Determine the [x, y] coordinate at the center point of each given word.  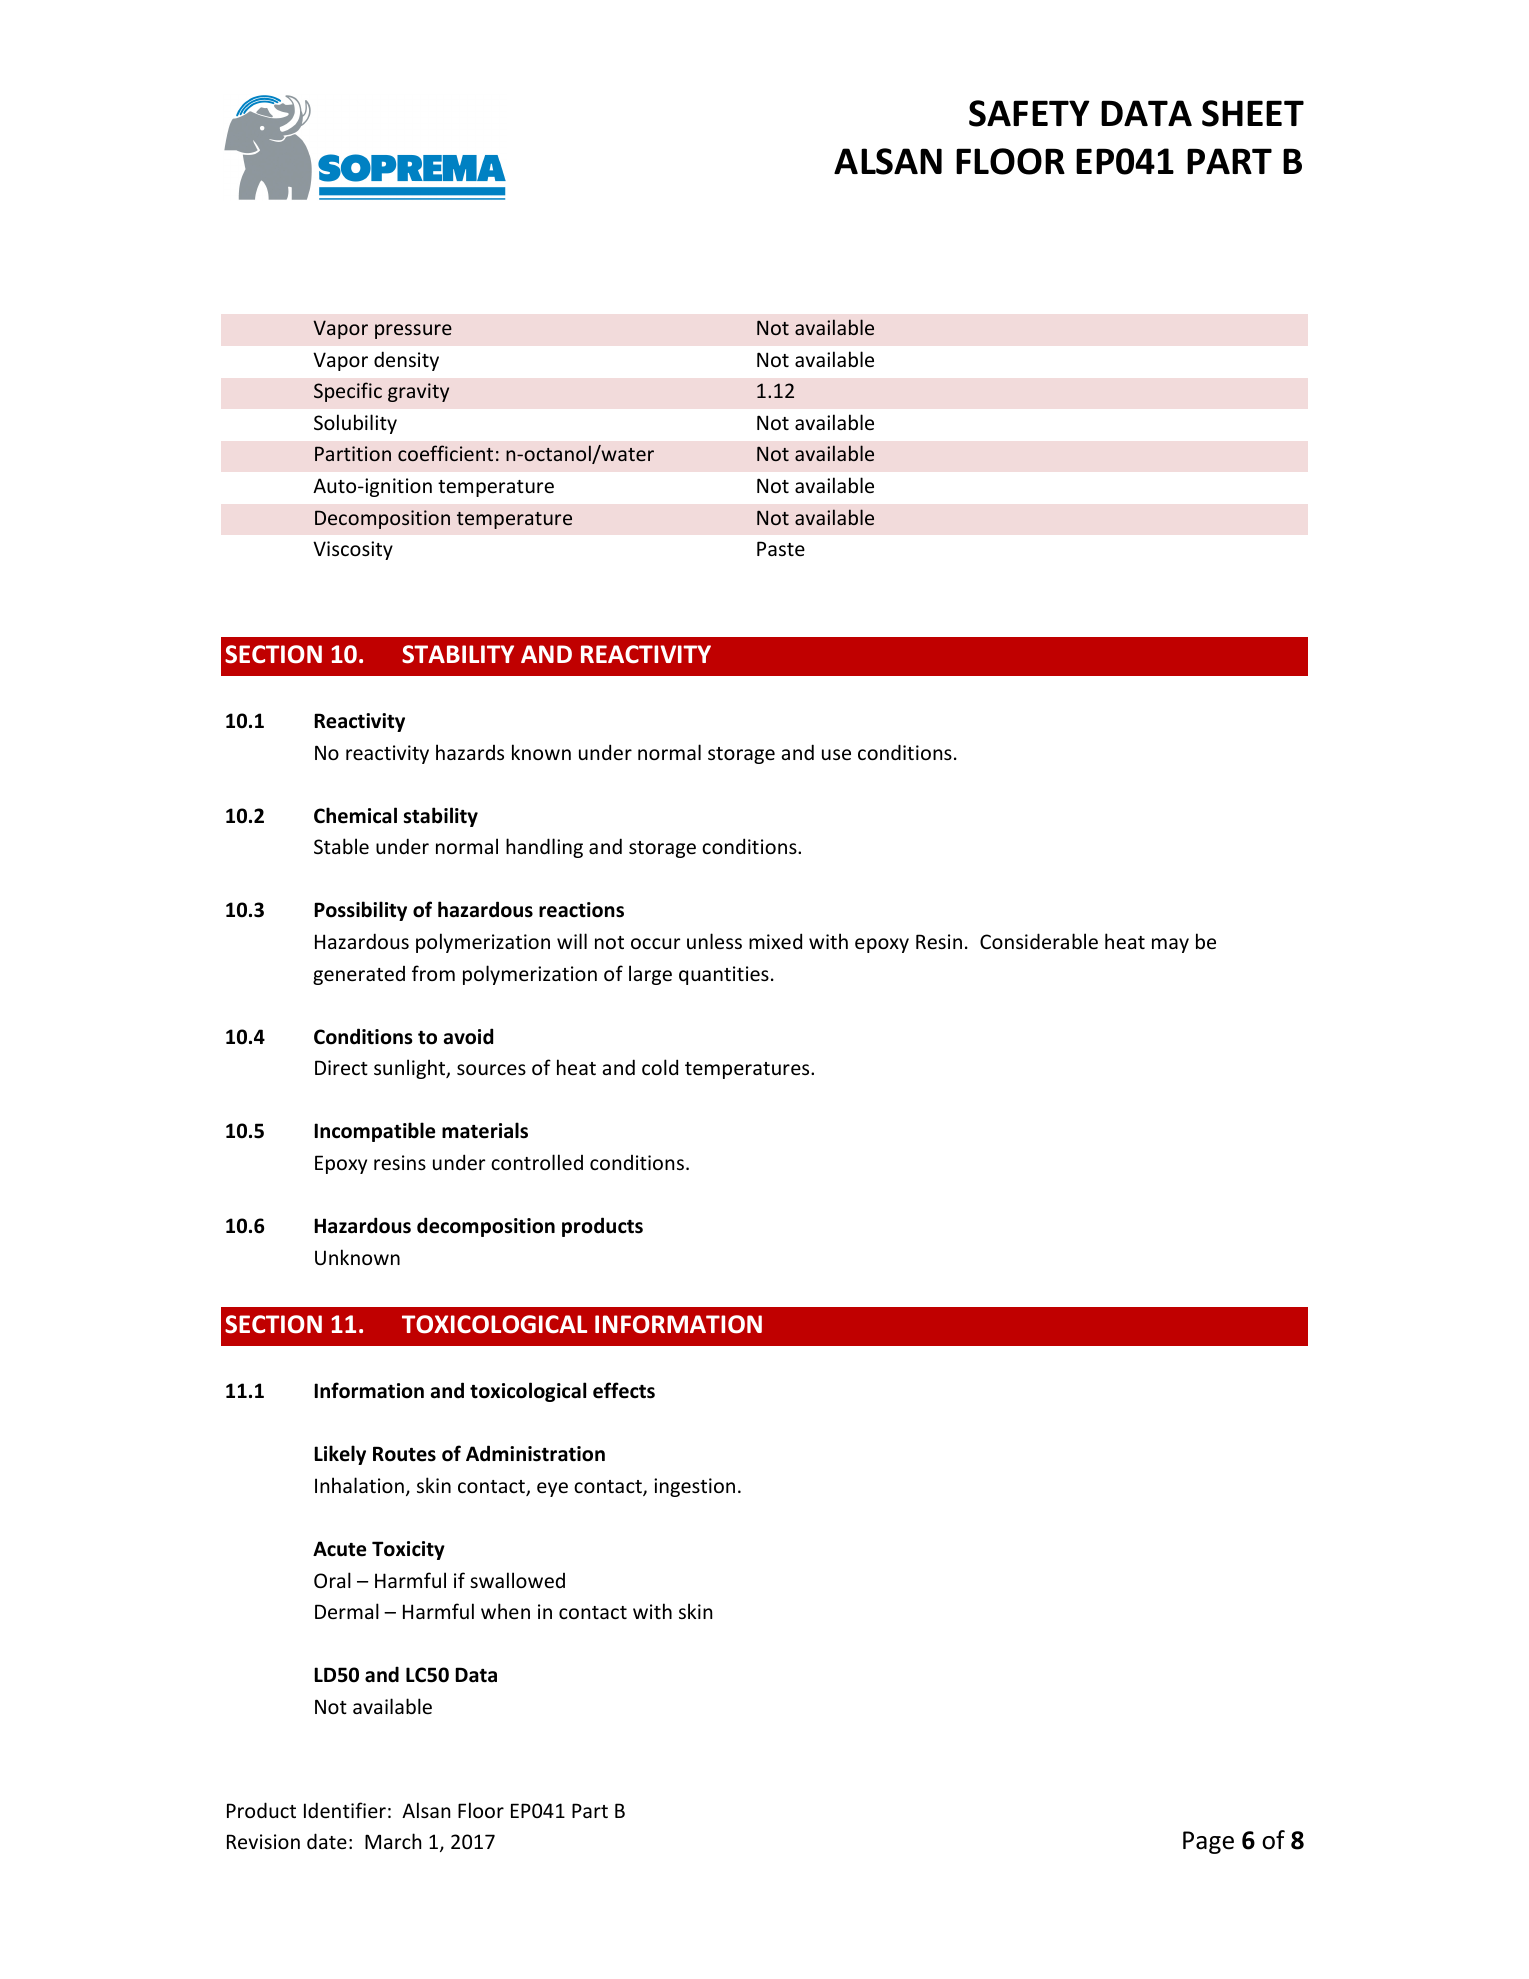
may [1170, 945]
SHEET [1253, 113]
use [836, 754]
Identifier [345, 1810]
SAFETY [1029, 113]
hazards [470, 752]
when [505, 1611]
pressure [413, 331]
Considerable [1039, 941]
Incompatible [374, 1132]
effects [624, 1390]
